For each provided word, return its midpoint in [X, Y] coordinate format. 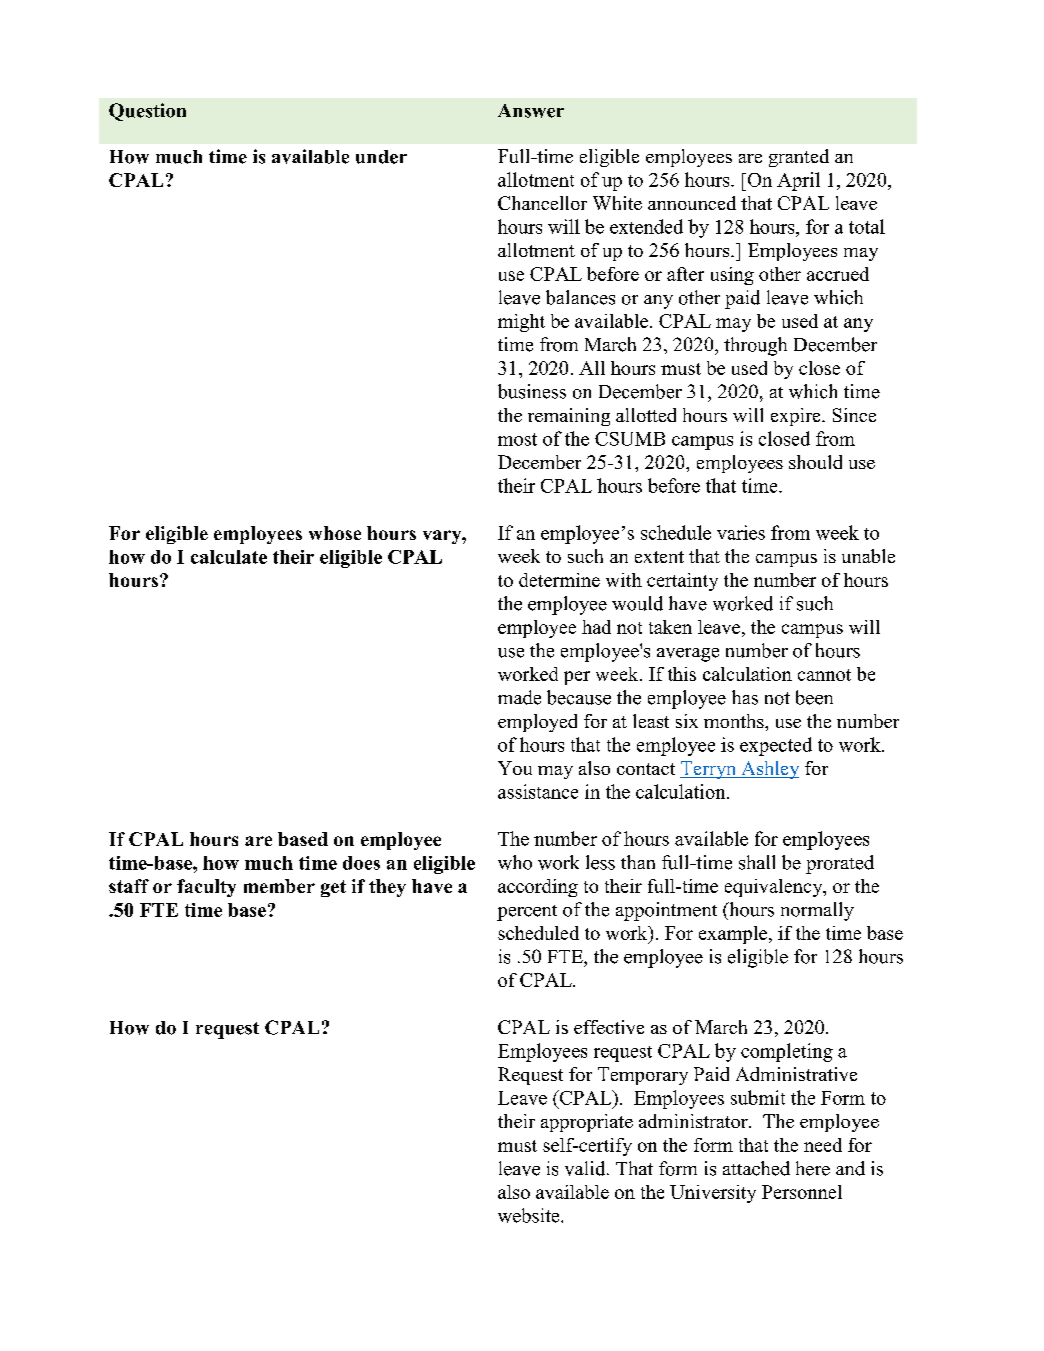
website [530, 1215]
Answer [531, 111]
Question [147, 112]
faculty [206, 888]
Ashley [769, 770]
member [279, 886]
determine [559, 580]
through [755, 346]
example [733, 935]
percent [527, 913]
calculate [229, 557]
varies [741, 532]
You [515, 768]
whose [335, 533]
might [521, 323]
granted [799, 158]
